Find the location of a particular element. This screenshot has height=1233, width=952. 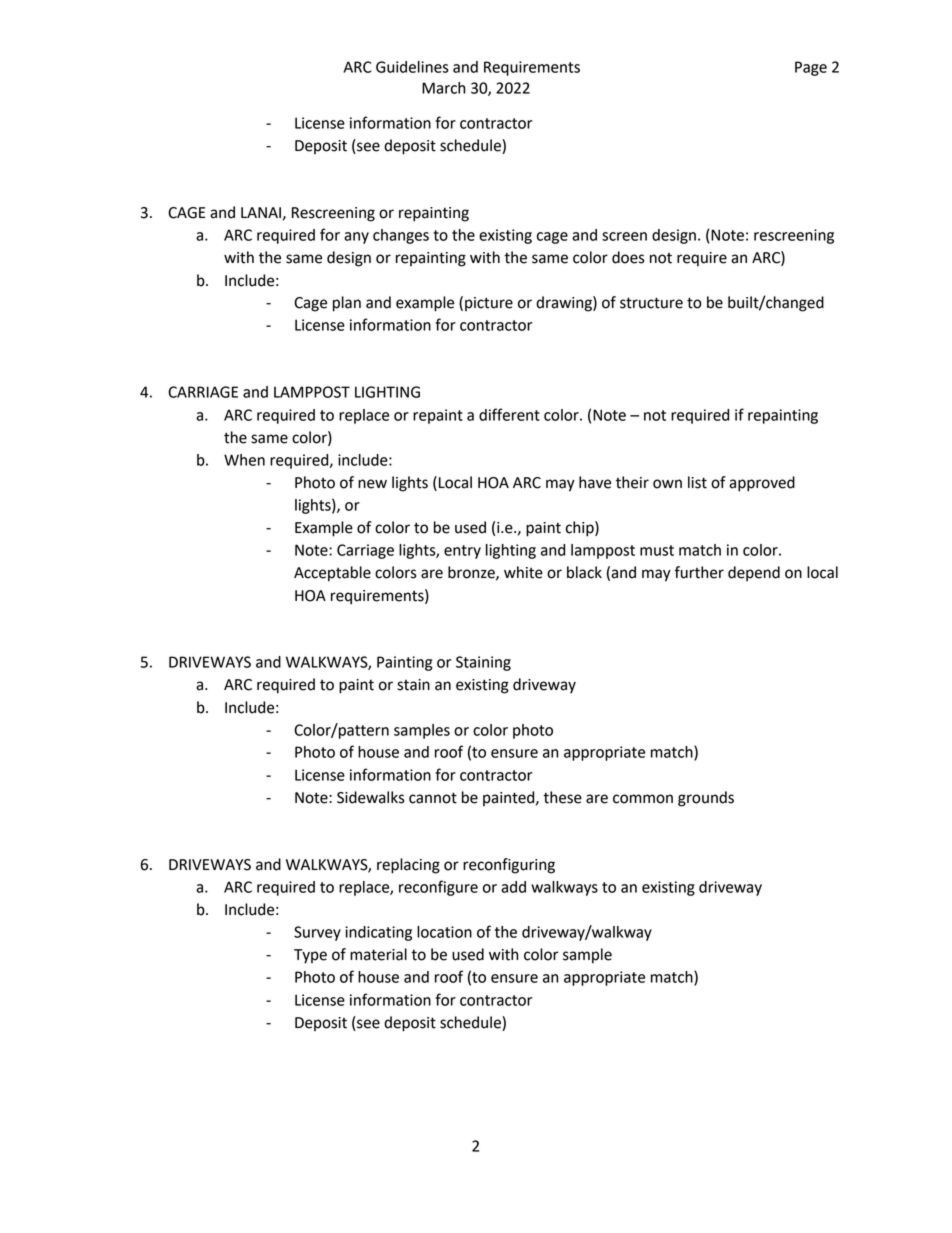

Page is located at coordinates (811, 68).
